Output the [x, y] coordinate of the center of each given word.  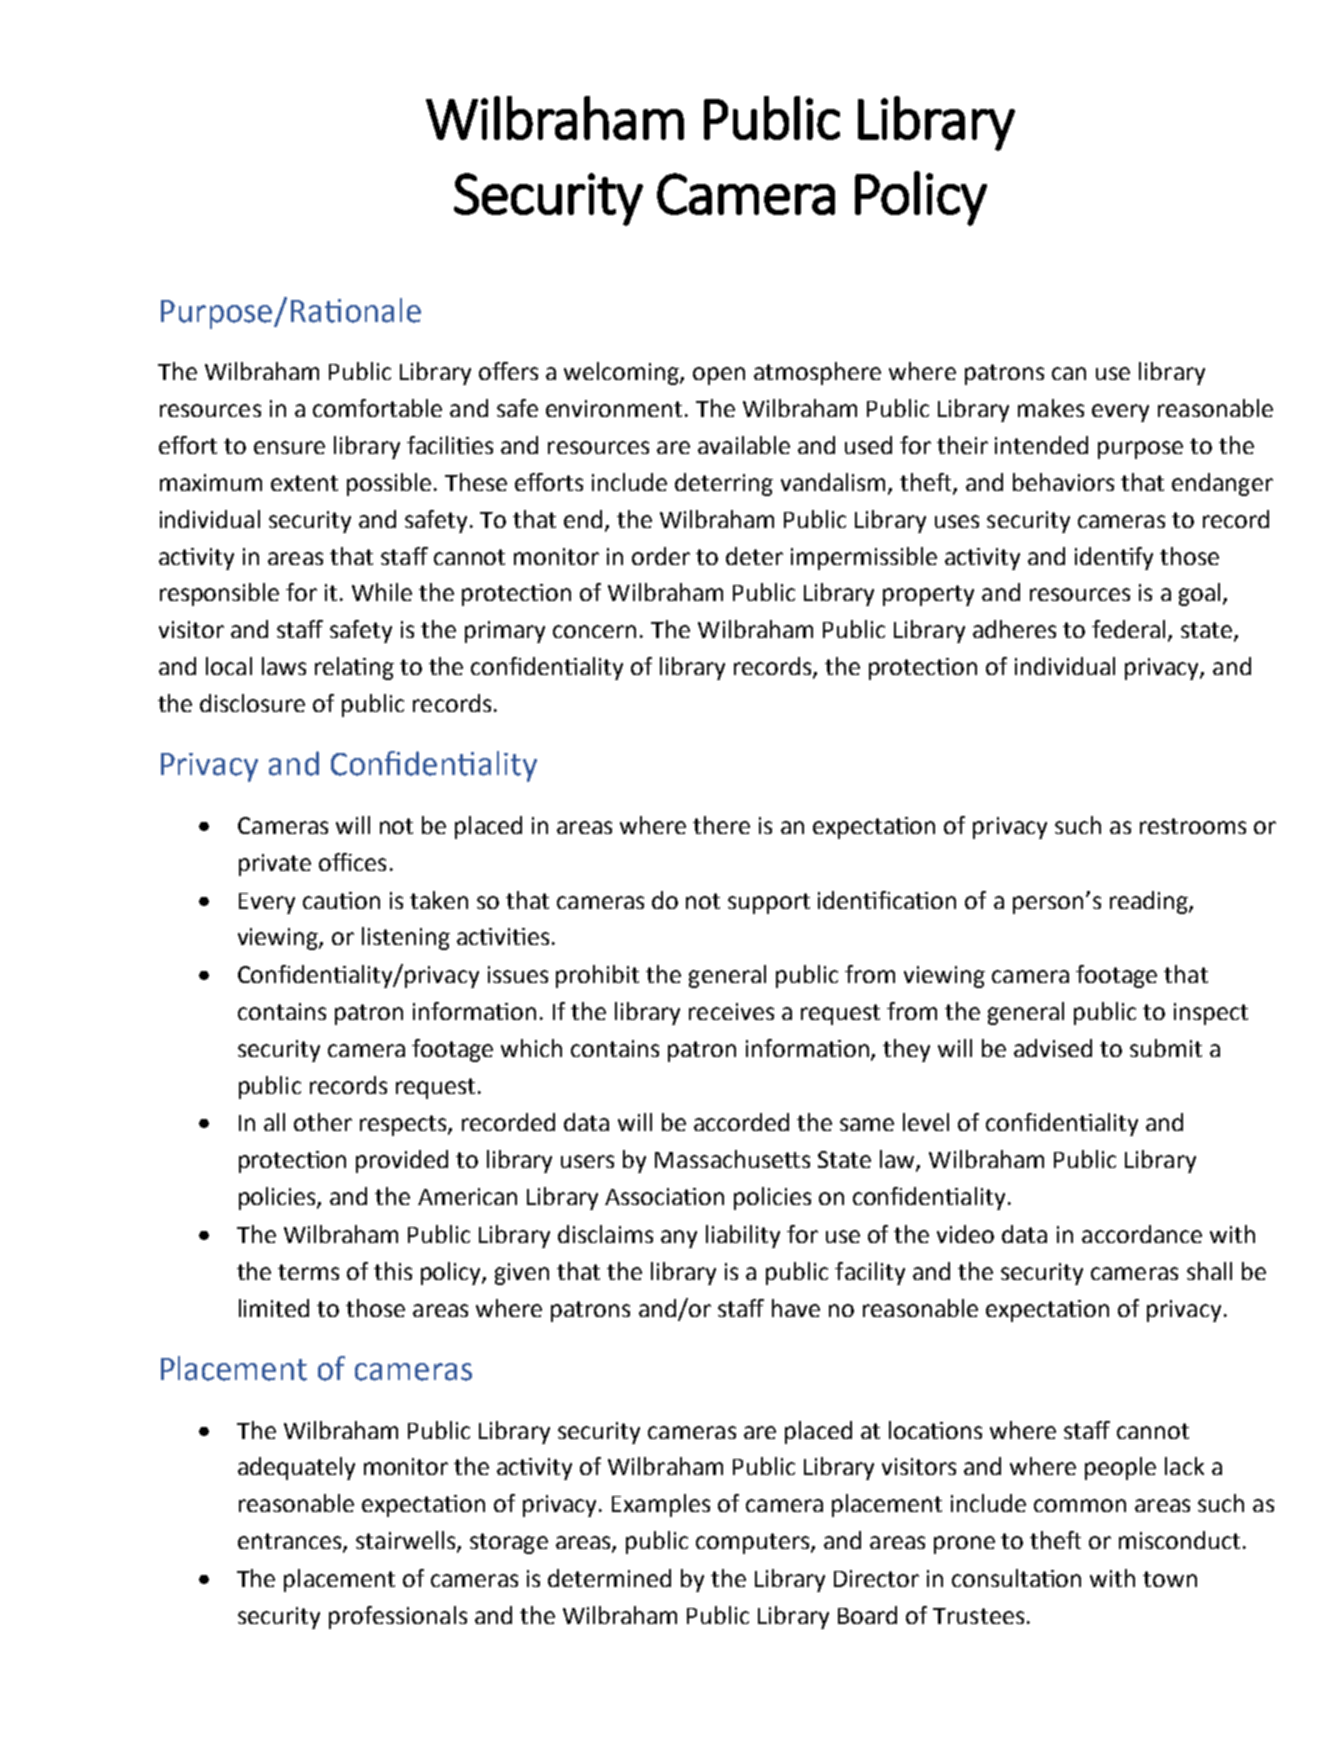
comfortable [377, 408]
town [1170, 1579]
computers [754, 1543]
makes [1051, 408]
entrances [291, 1542]
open [719, 376]
